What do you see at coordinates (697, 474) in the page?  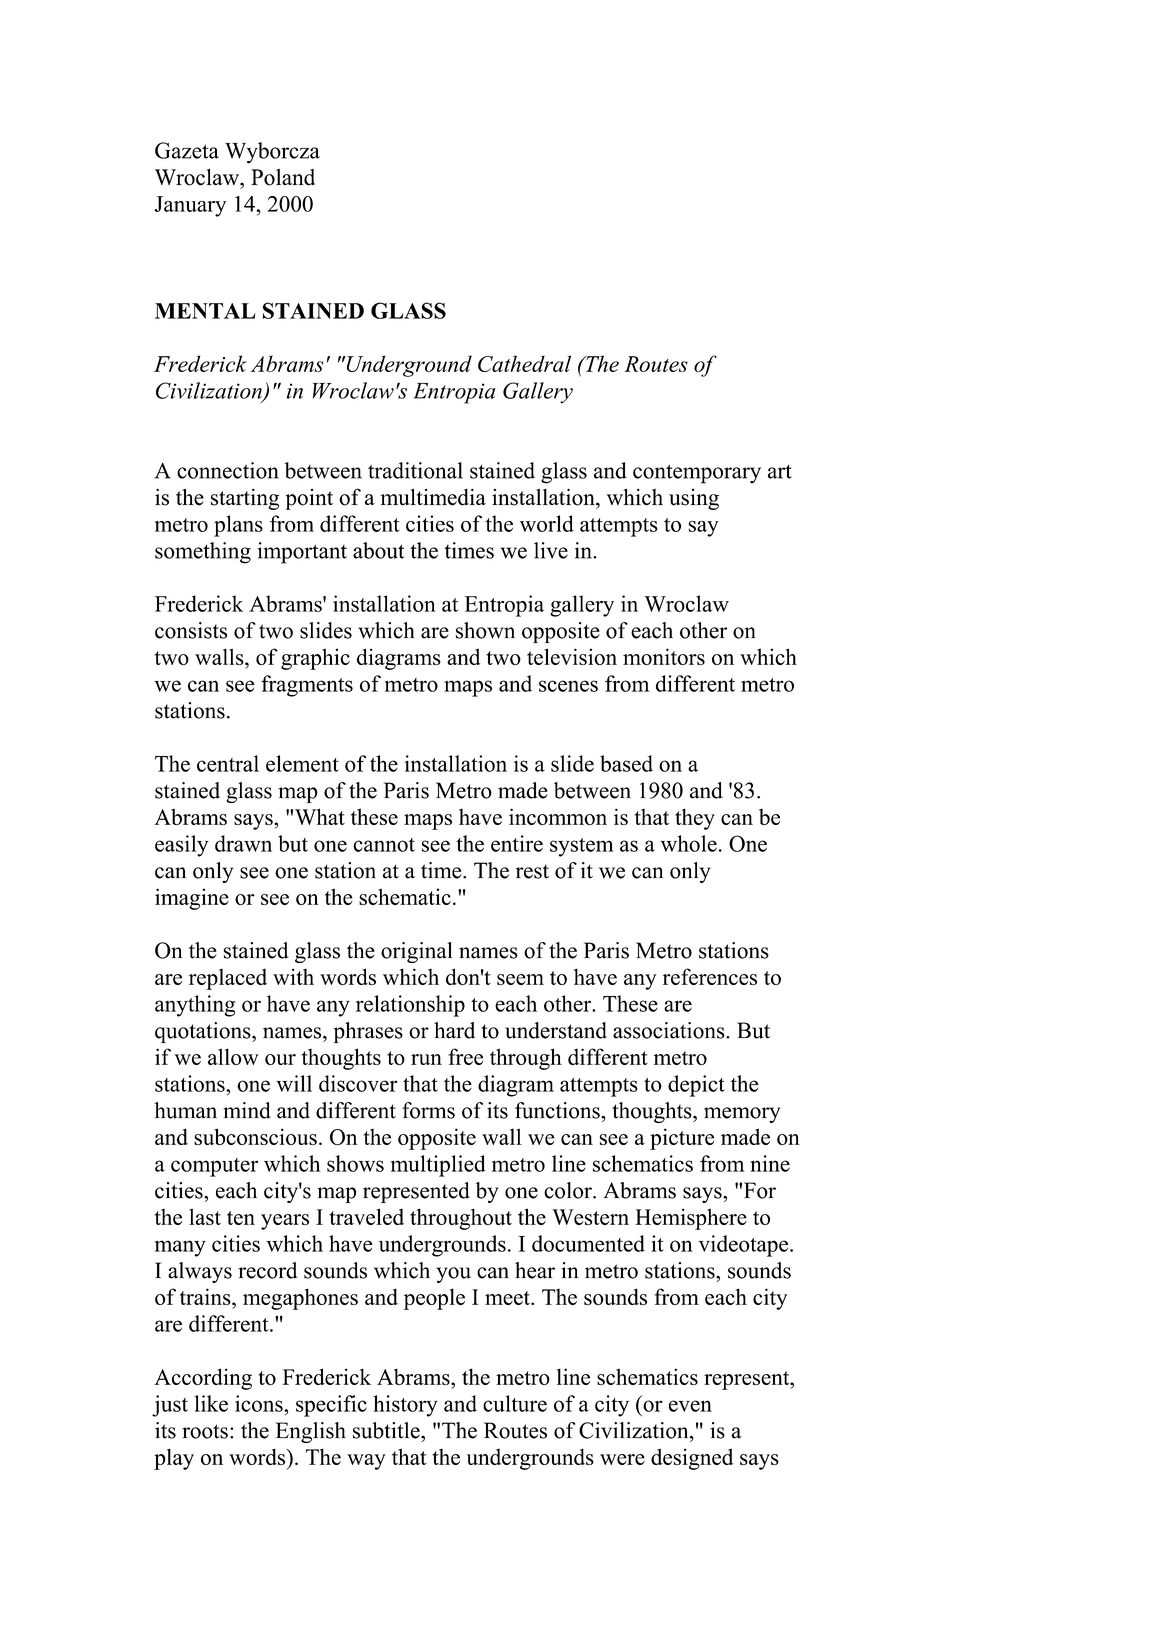 I see `contemporary` at bounding box center [697, 474].
